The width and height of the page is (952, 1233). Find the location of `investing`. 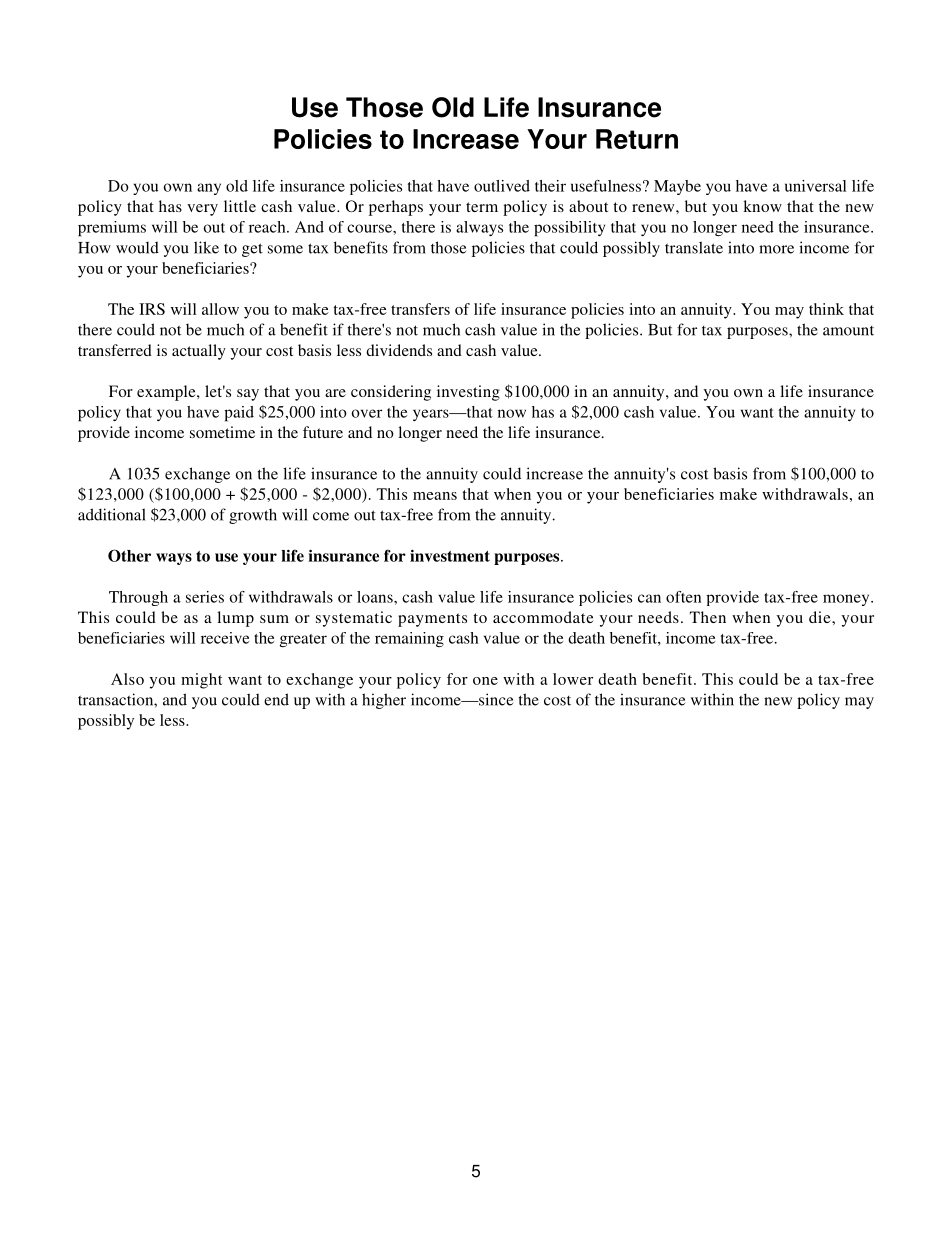

investing is located at coordinates (468, 393).
